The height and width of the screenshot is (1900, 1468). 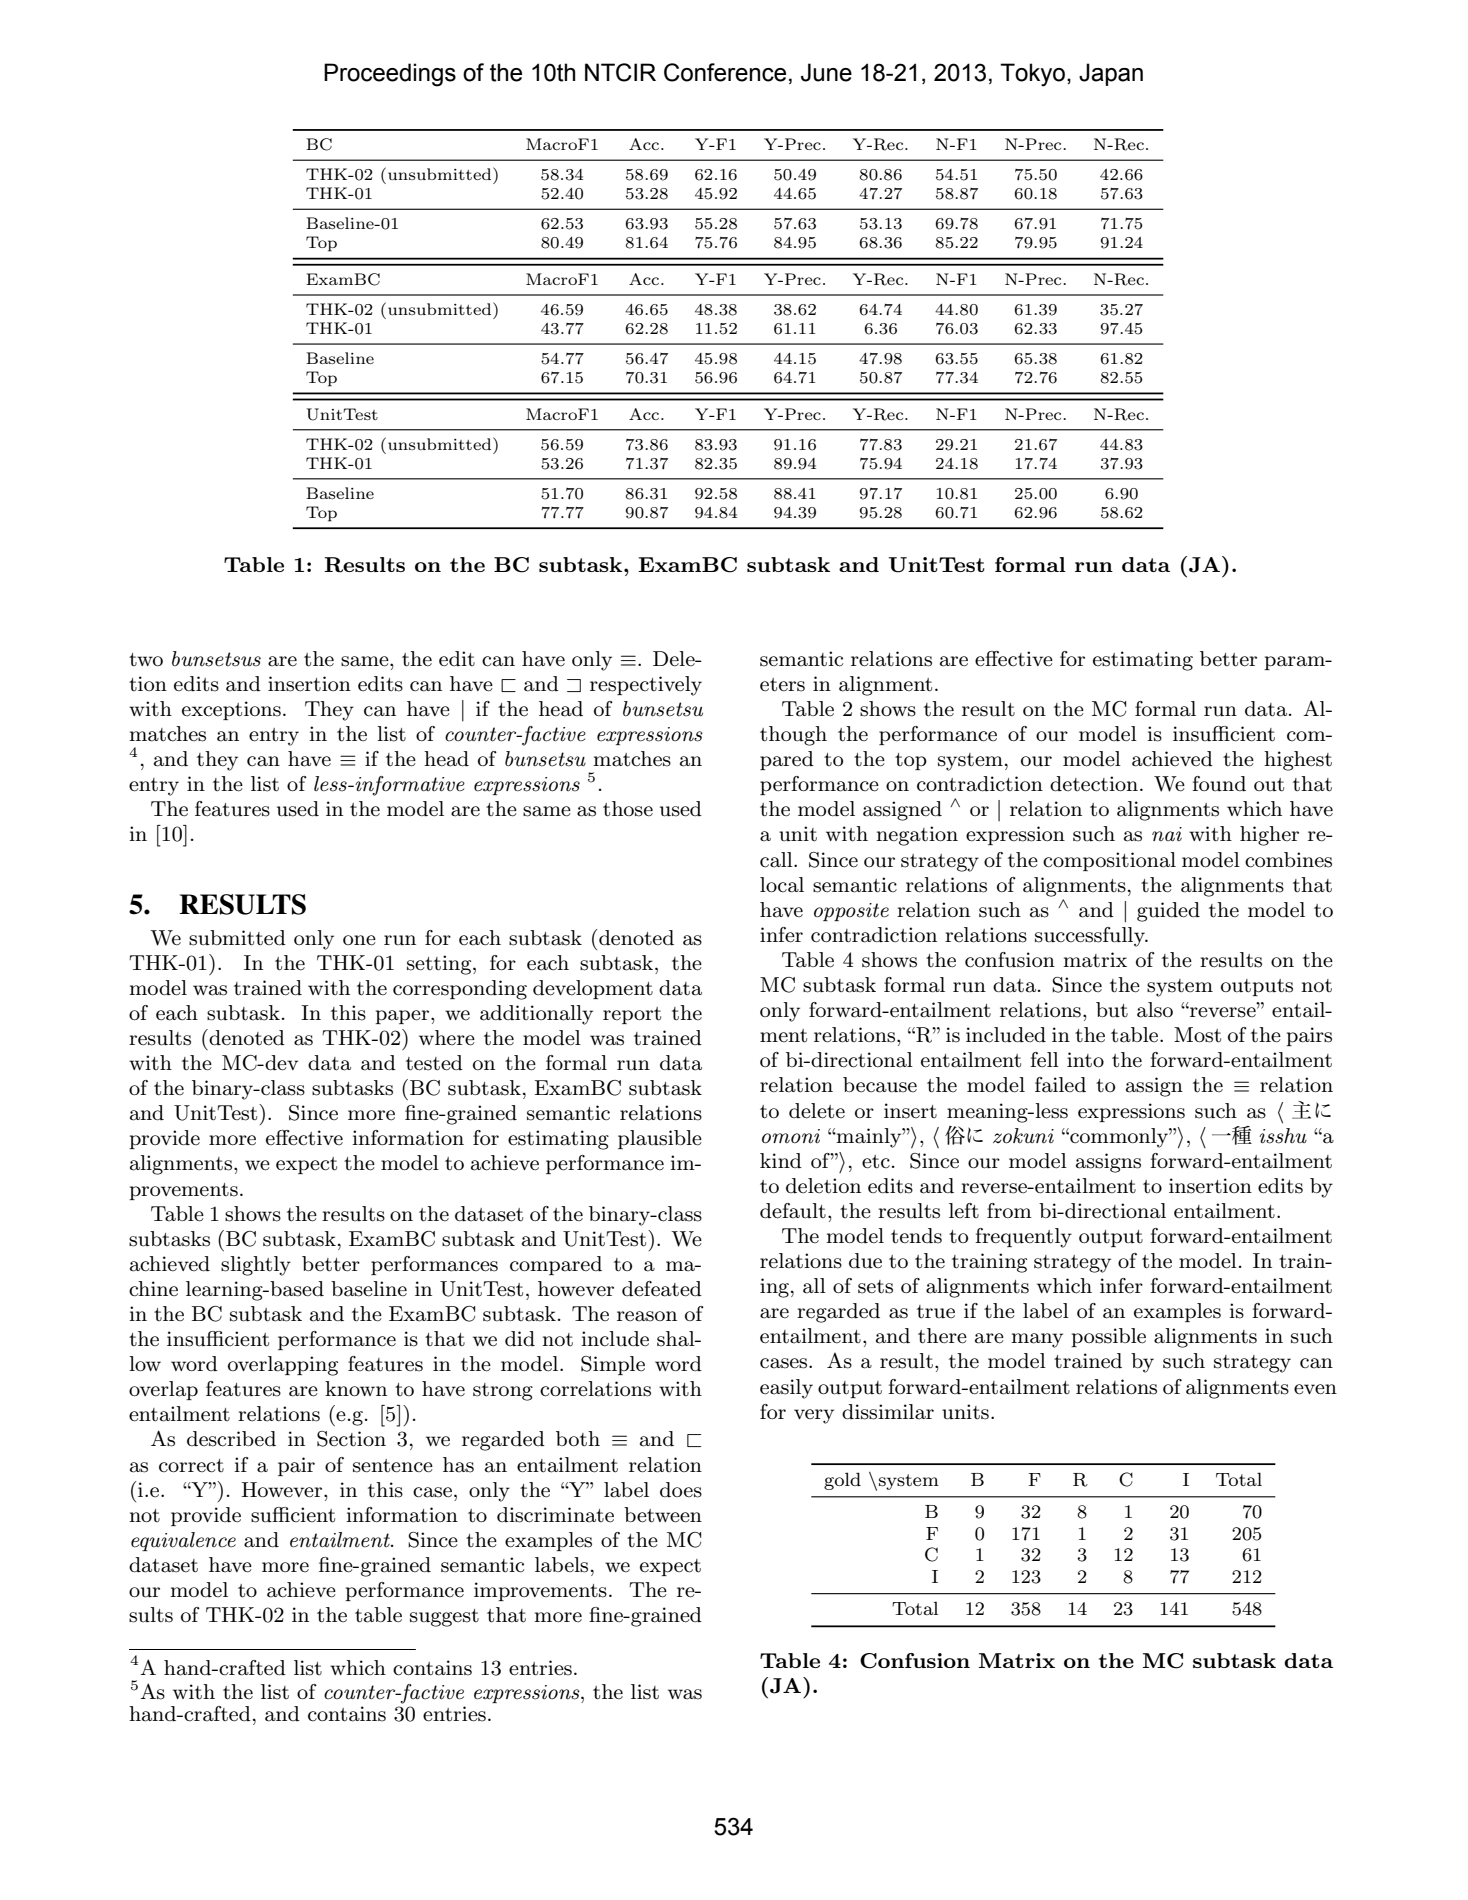 What do you see at coordinates (390, 75) in the screenshot?
I see `Proceedings` at bounding box center [390, 75].
